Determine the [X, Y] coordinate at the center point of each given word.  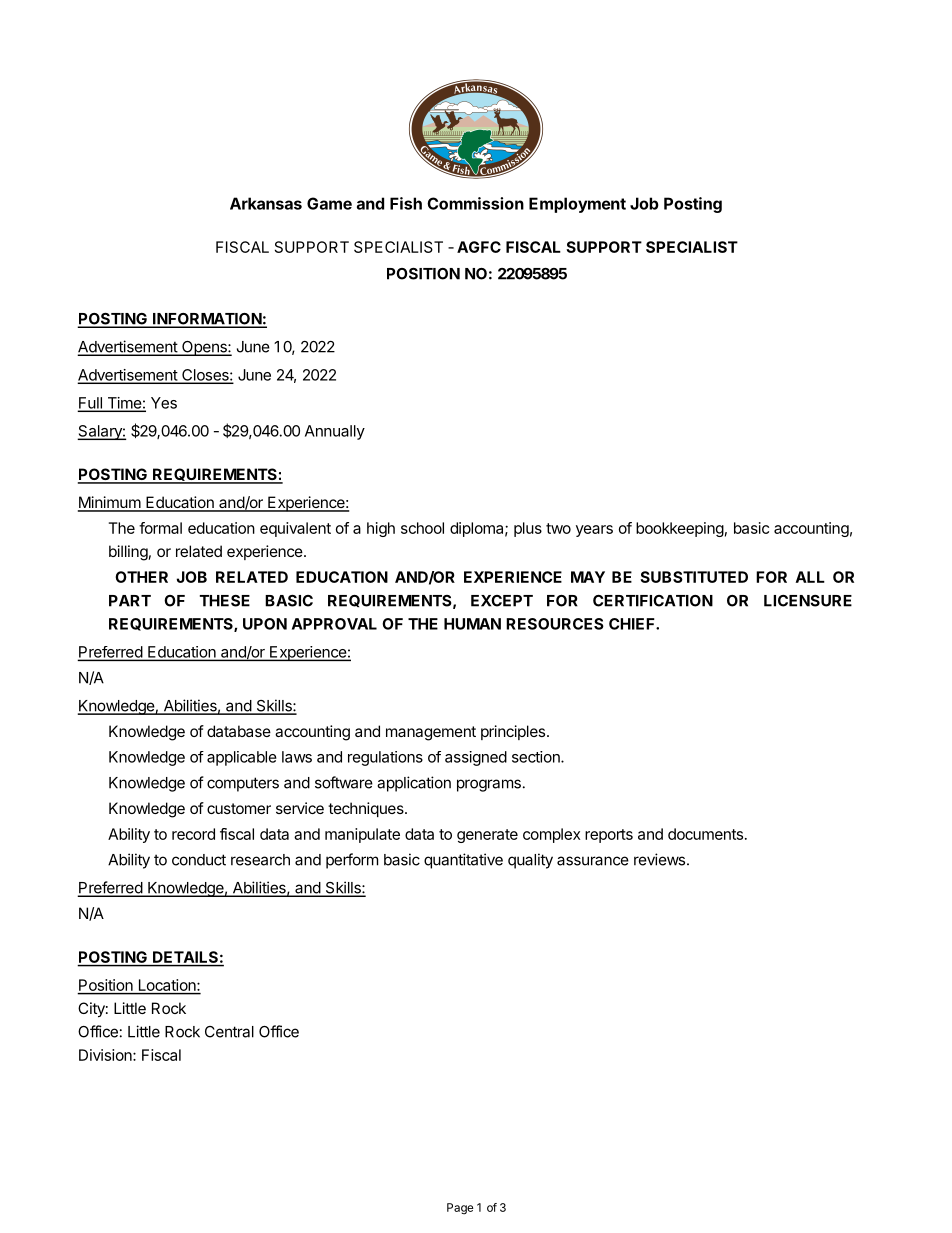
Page [460, 1209]
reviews [661, 859]
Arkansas [266, 203]
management [431, 733]
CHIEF [633, 624]
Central [229, 1032]
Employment [577, 205]
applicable [242, 758]
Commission [475, 203]
